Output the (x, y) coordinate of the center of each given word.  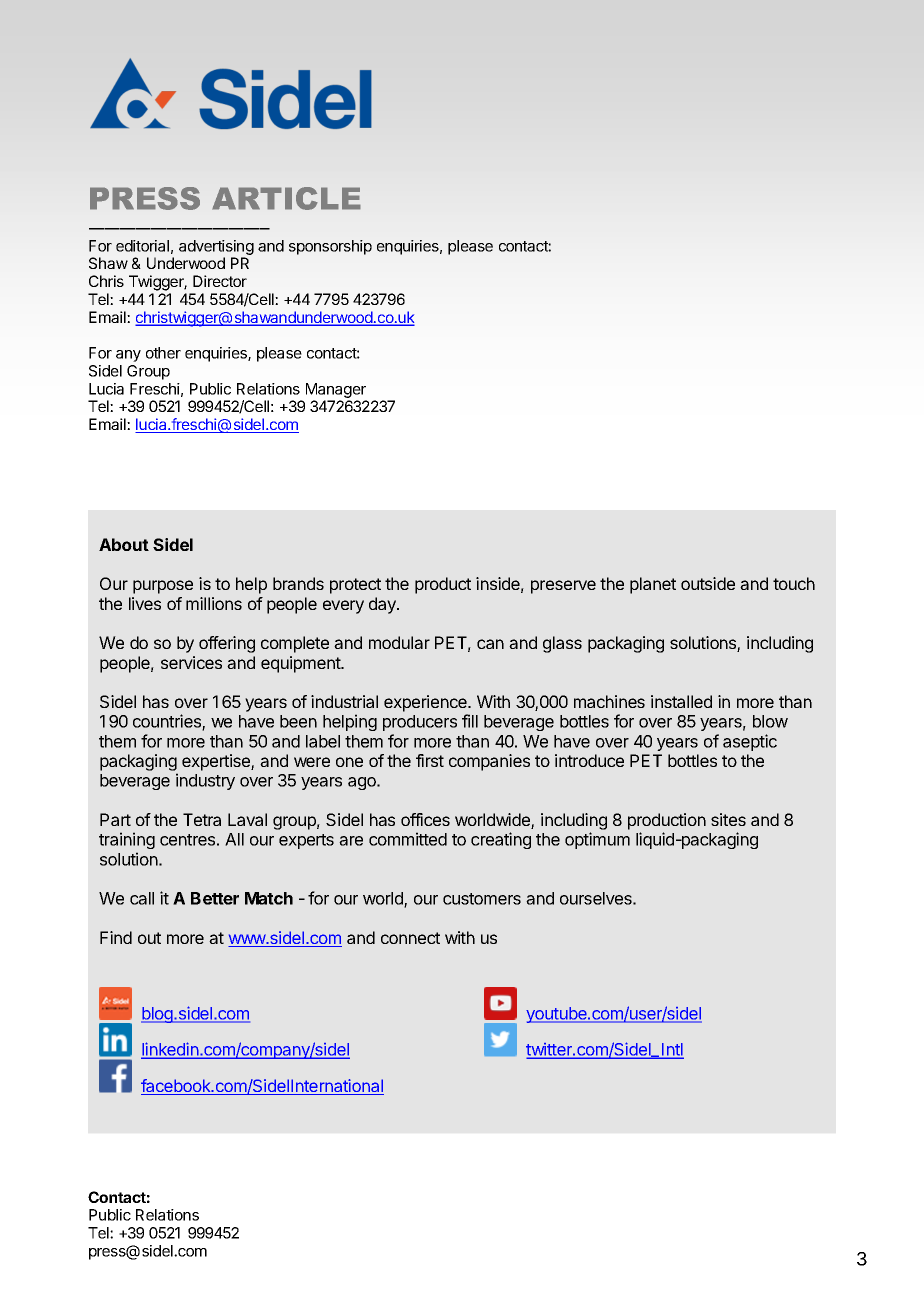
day (383, 605)
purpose (163, 587)
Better (215, 898)
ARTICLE (286, 198)
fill (470, 721)
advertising (216, 247)
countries (168, 722)
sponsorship (330, 247)
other (163, 353)
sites (728, 819)
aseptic (750, 742)
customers (482, 899)
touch (794, 583)
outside (708, 583)
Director (220, 281)
